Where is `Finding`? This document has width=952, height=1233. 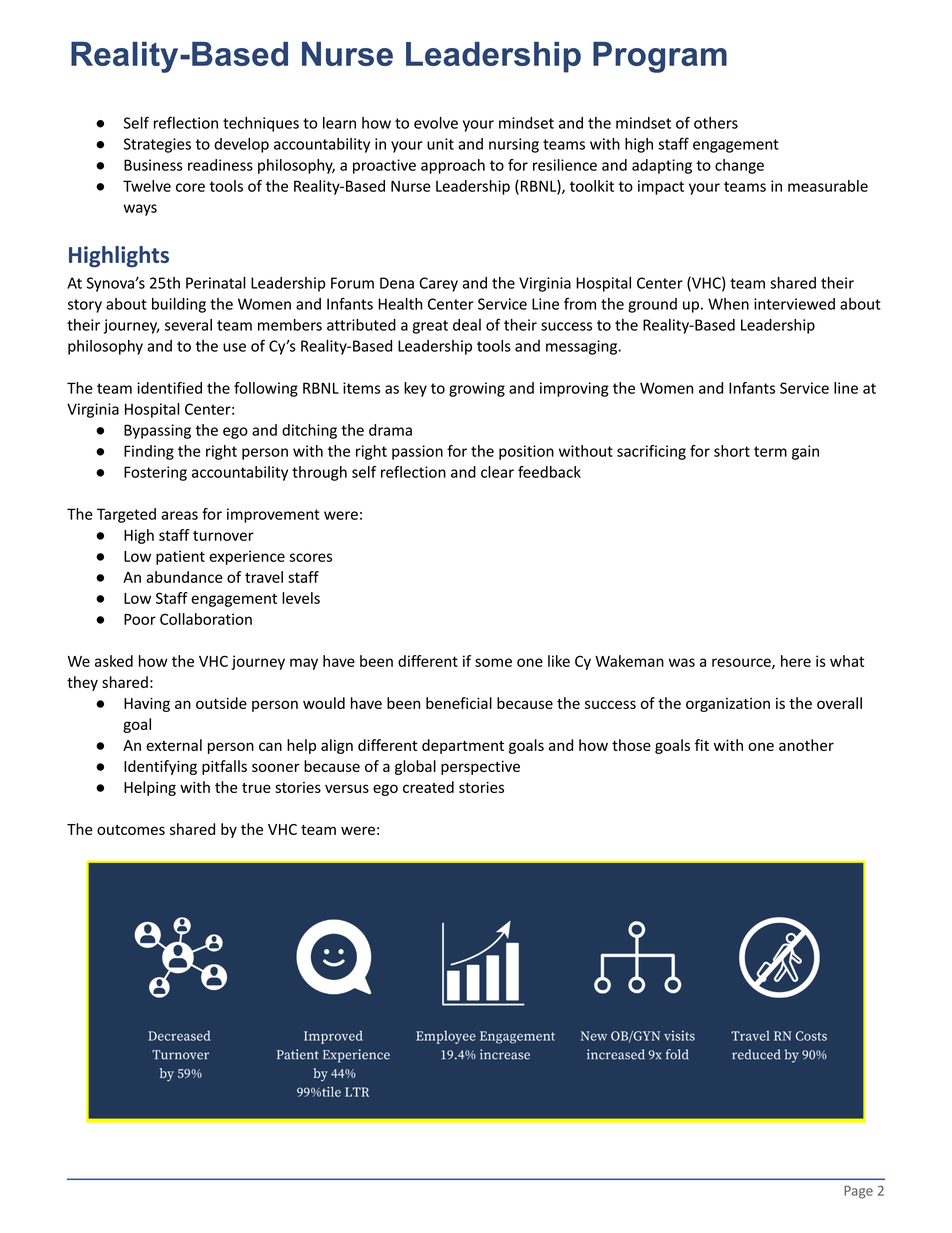
Finding is located at coordinates (149, 452).
